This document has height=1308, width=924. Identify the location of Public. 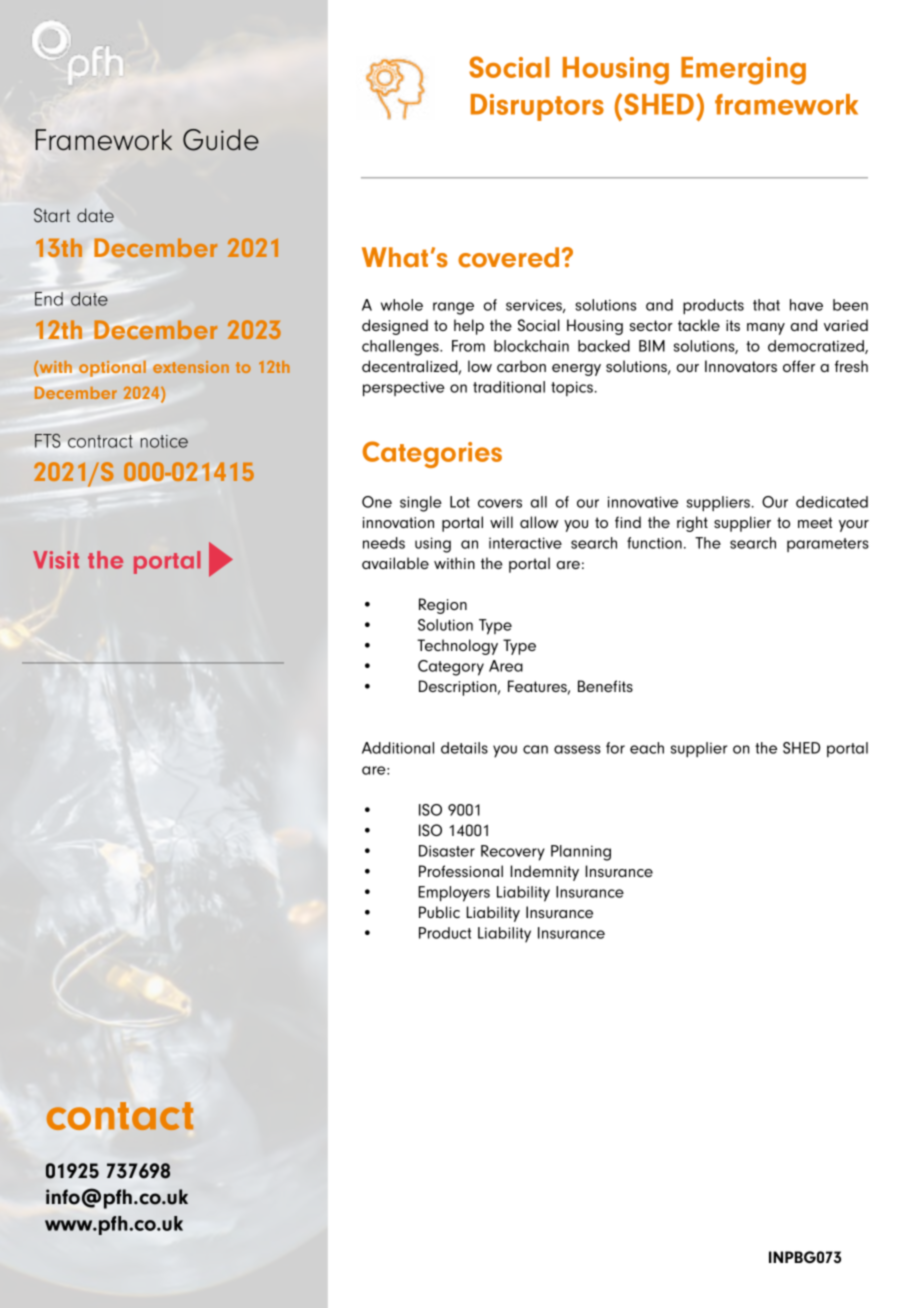
(439, 912).
